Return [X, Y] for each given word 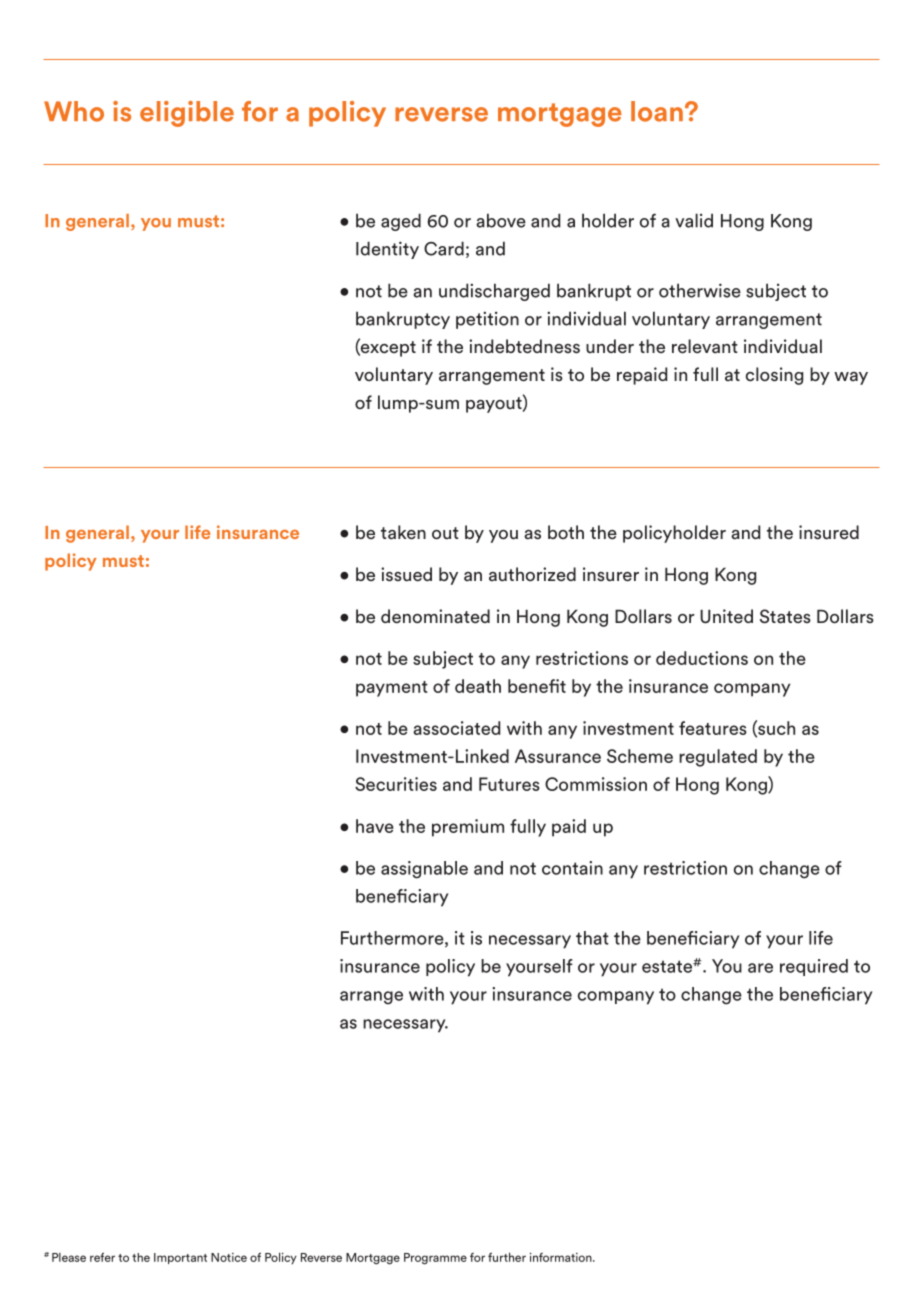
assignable [424, 870]
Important [180, 1258]
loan [657, 111]
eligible [187, 114]
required [814, 967]
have [375, 826]
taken [403, 532]
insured [829, 532]
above [501, 220]
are [760, 968]
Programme [435, 1259]
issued [406, 574]
